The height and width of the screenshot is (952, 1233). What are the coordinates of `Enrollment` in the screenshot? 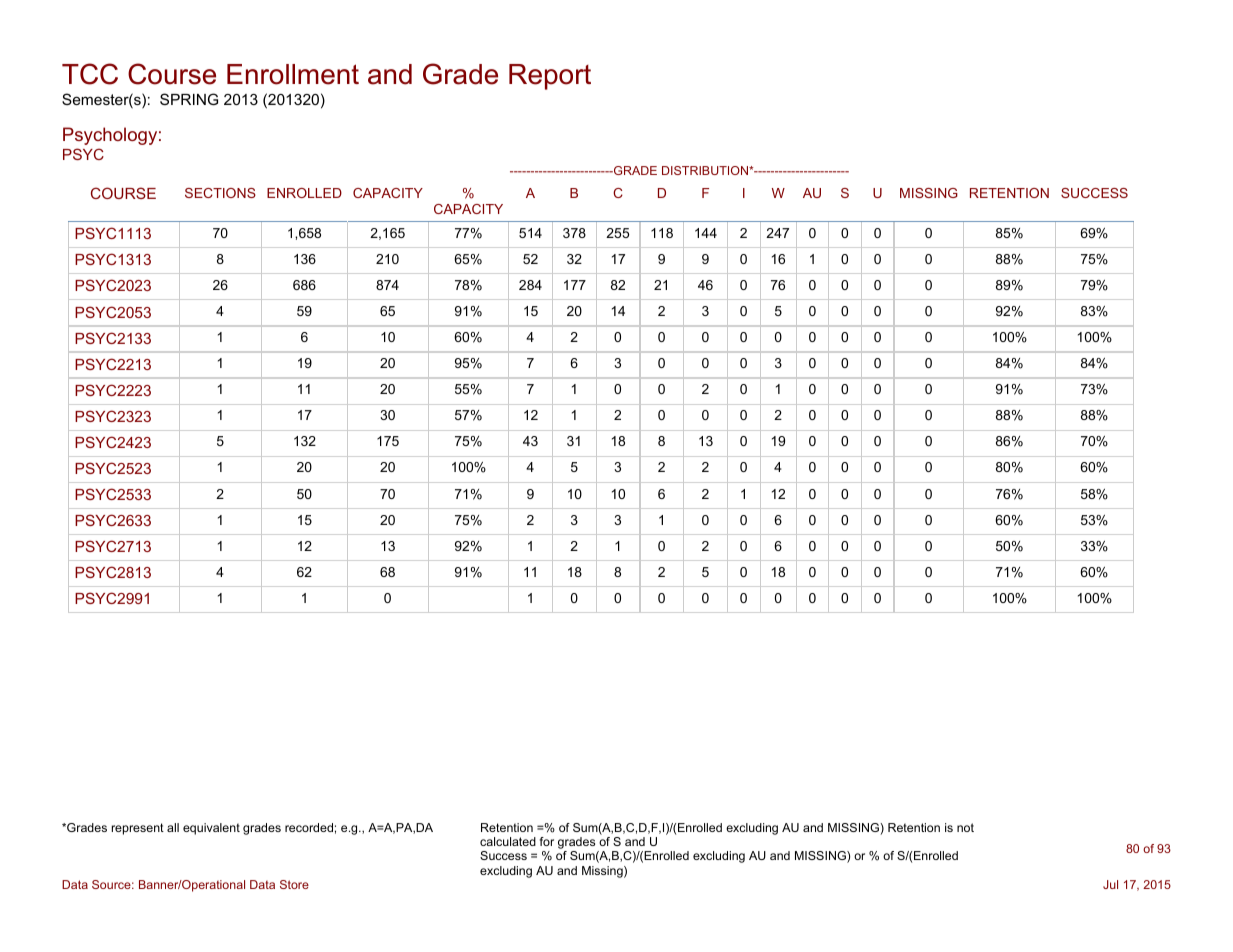 It's located at (293, 74).
